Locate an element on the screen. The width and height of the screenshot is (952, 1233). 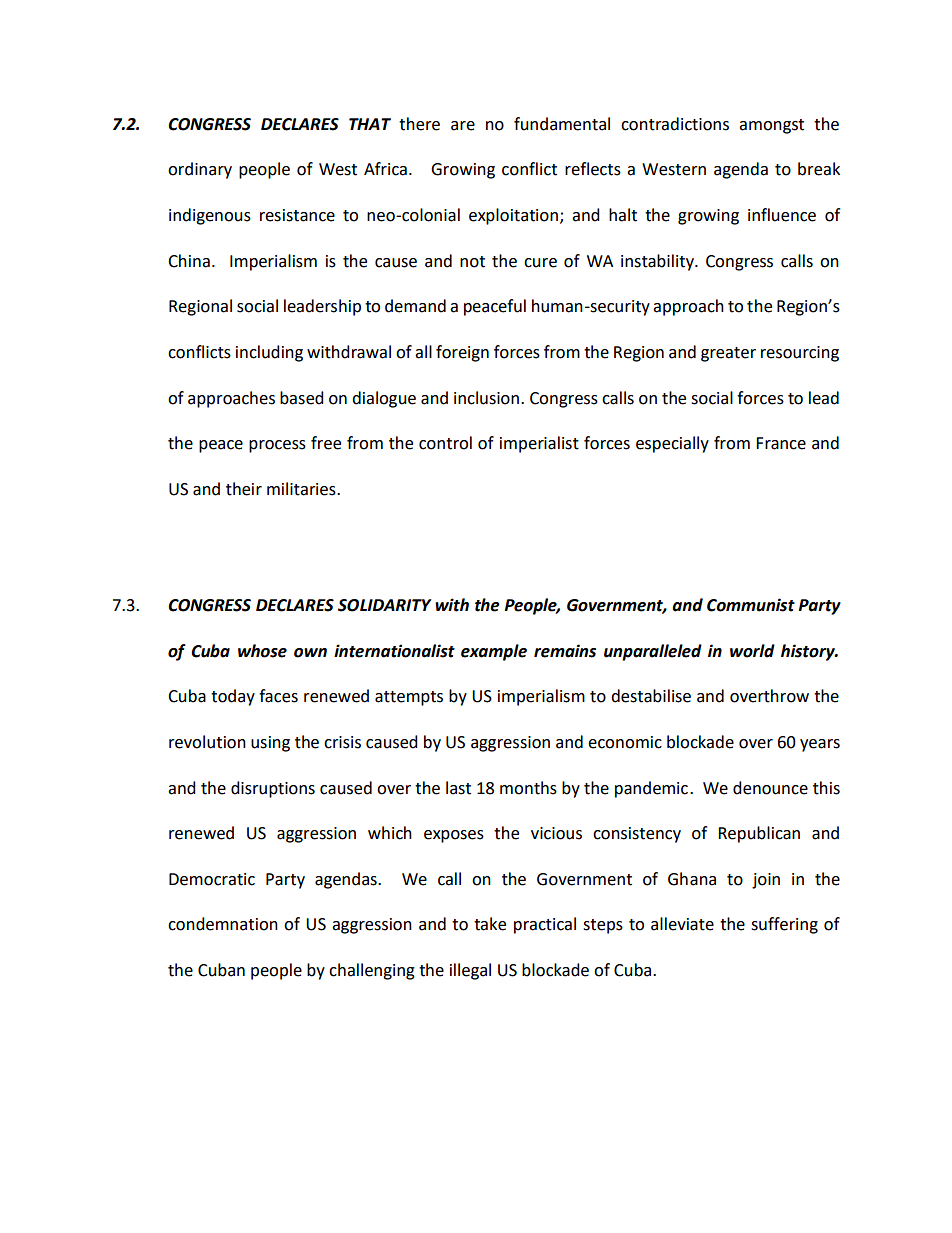
amongst is located at coordinates (771, 126).
